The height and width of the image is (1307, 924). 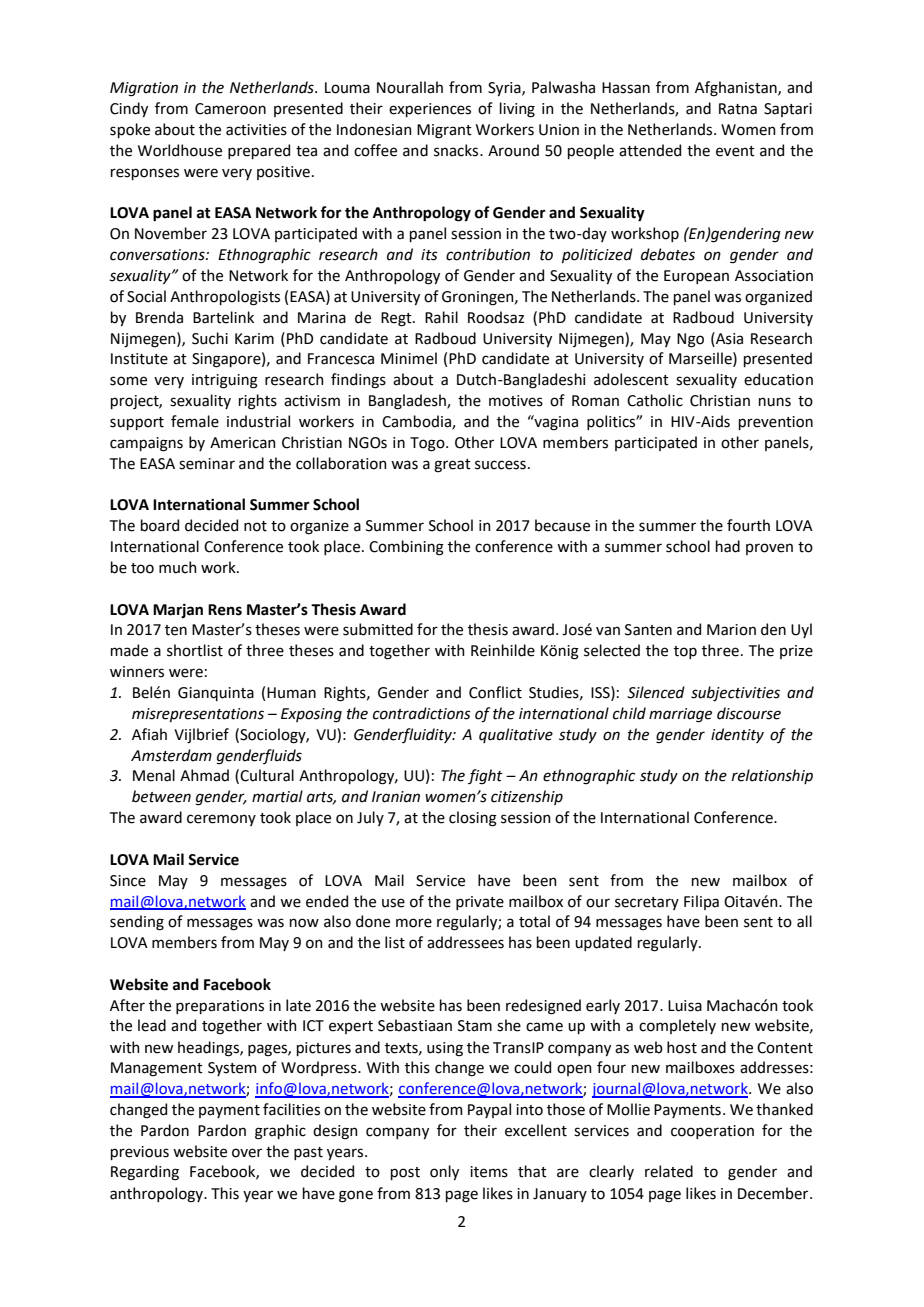 What do you see at coordinates (772, 776) in the image?
I see `relationship` at bounding box center [772, 776].
